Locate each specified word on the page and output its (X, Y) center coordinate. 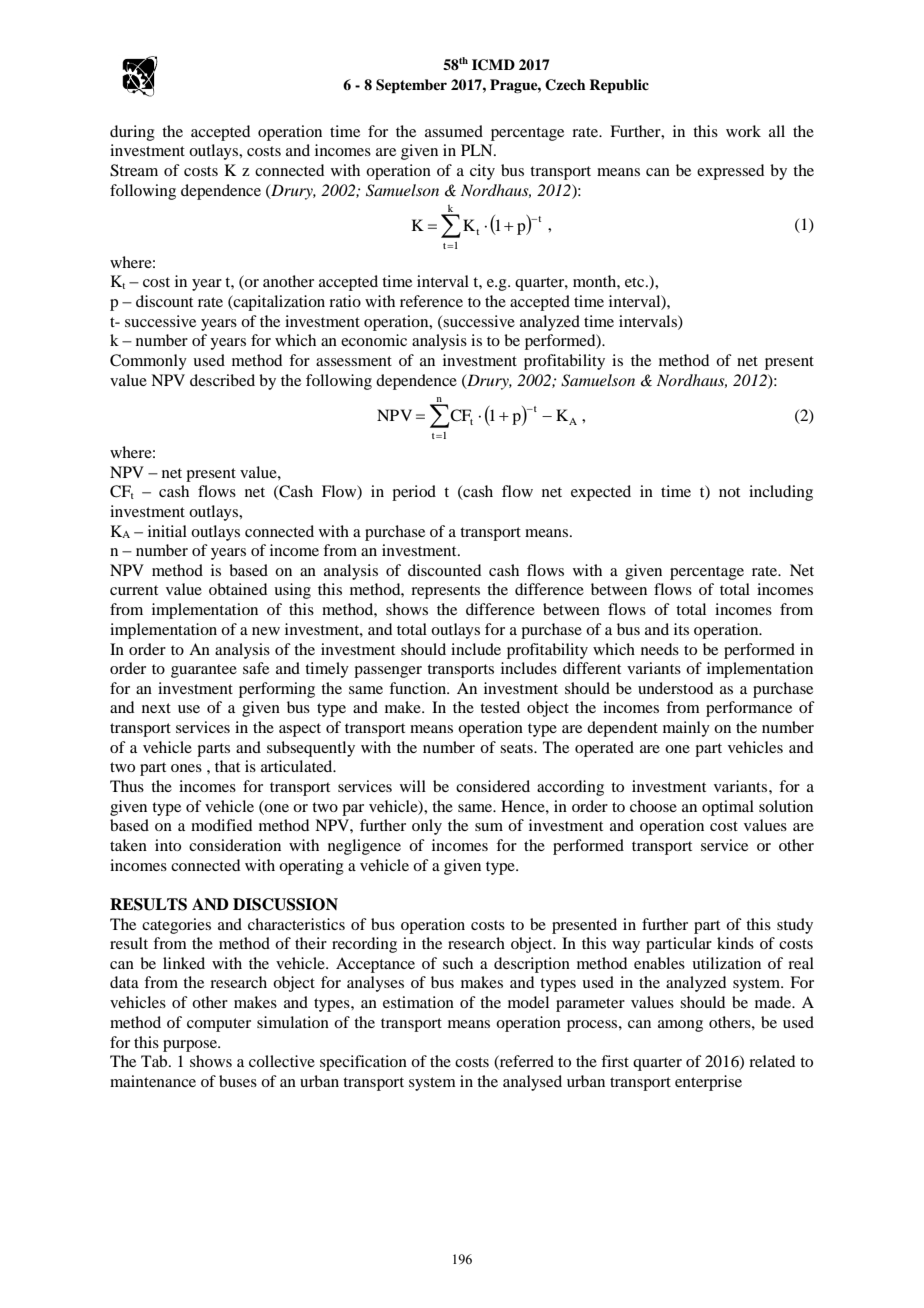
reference (431, 301)
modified (221, 825)
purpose (191, 1046)
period (414, 493)
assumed (454, 131)
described (222, 380)
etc (636, 282)
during (132, 133)
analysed (532, 1083)
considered (493, 786)
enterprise (708, 1083)
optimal (728, 808)
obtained (238, 589)
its (681, 629)
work (743, 131)
